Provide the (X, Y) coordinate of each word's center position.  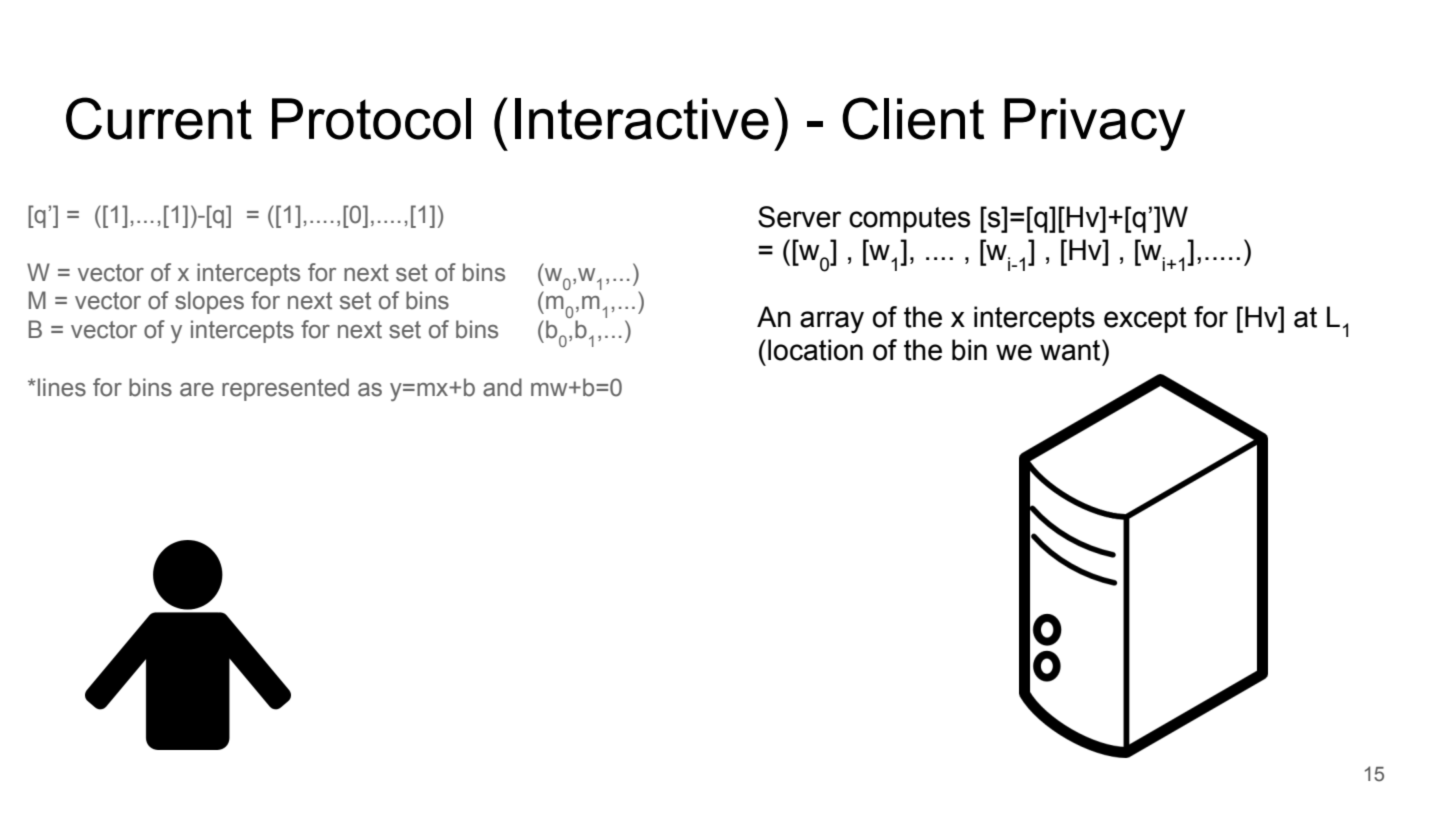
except (1145, 320)
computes (909, 220)
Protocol (371, 119)
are (197, 390)
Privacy (1094, 124)
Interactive (642, 119)
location (815, 350)
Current (159, 118)
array (832, 322)
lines (62, 387)
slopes (209, 302)
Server (799, 217)
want (1071, 350)
